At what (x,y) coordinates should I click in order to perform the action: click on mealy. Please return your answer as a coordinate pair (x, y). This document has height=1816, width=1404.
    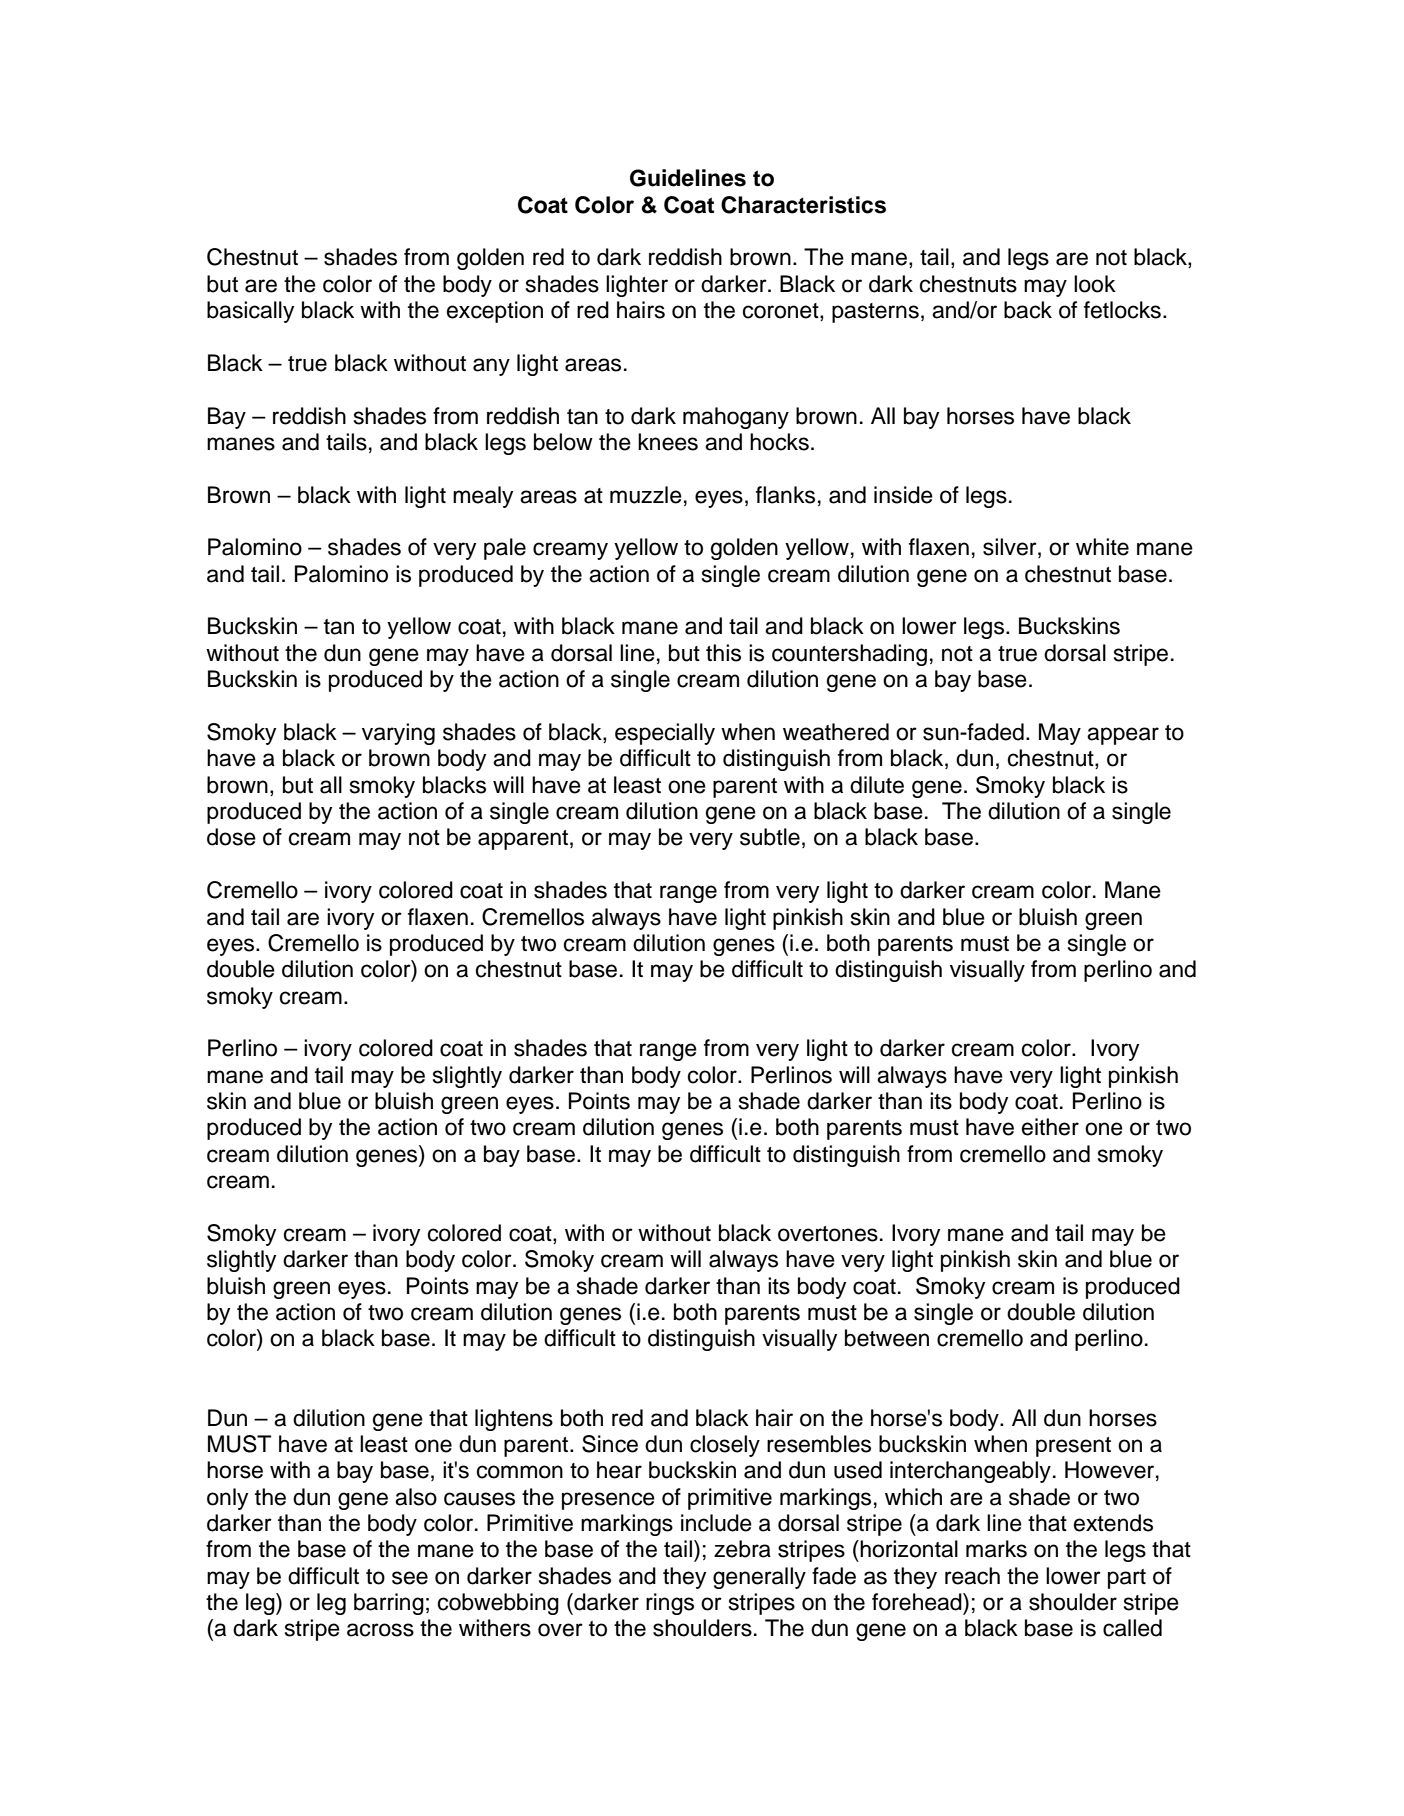
    Looking at the image, I should click on (483, 497).
